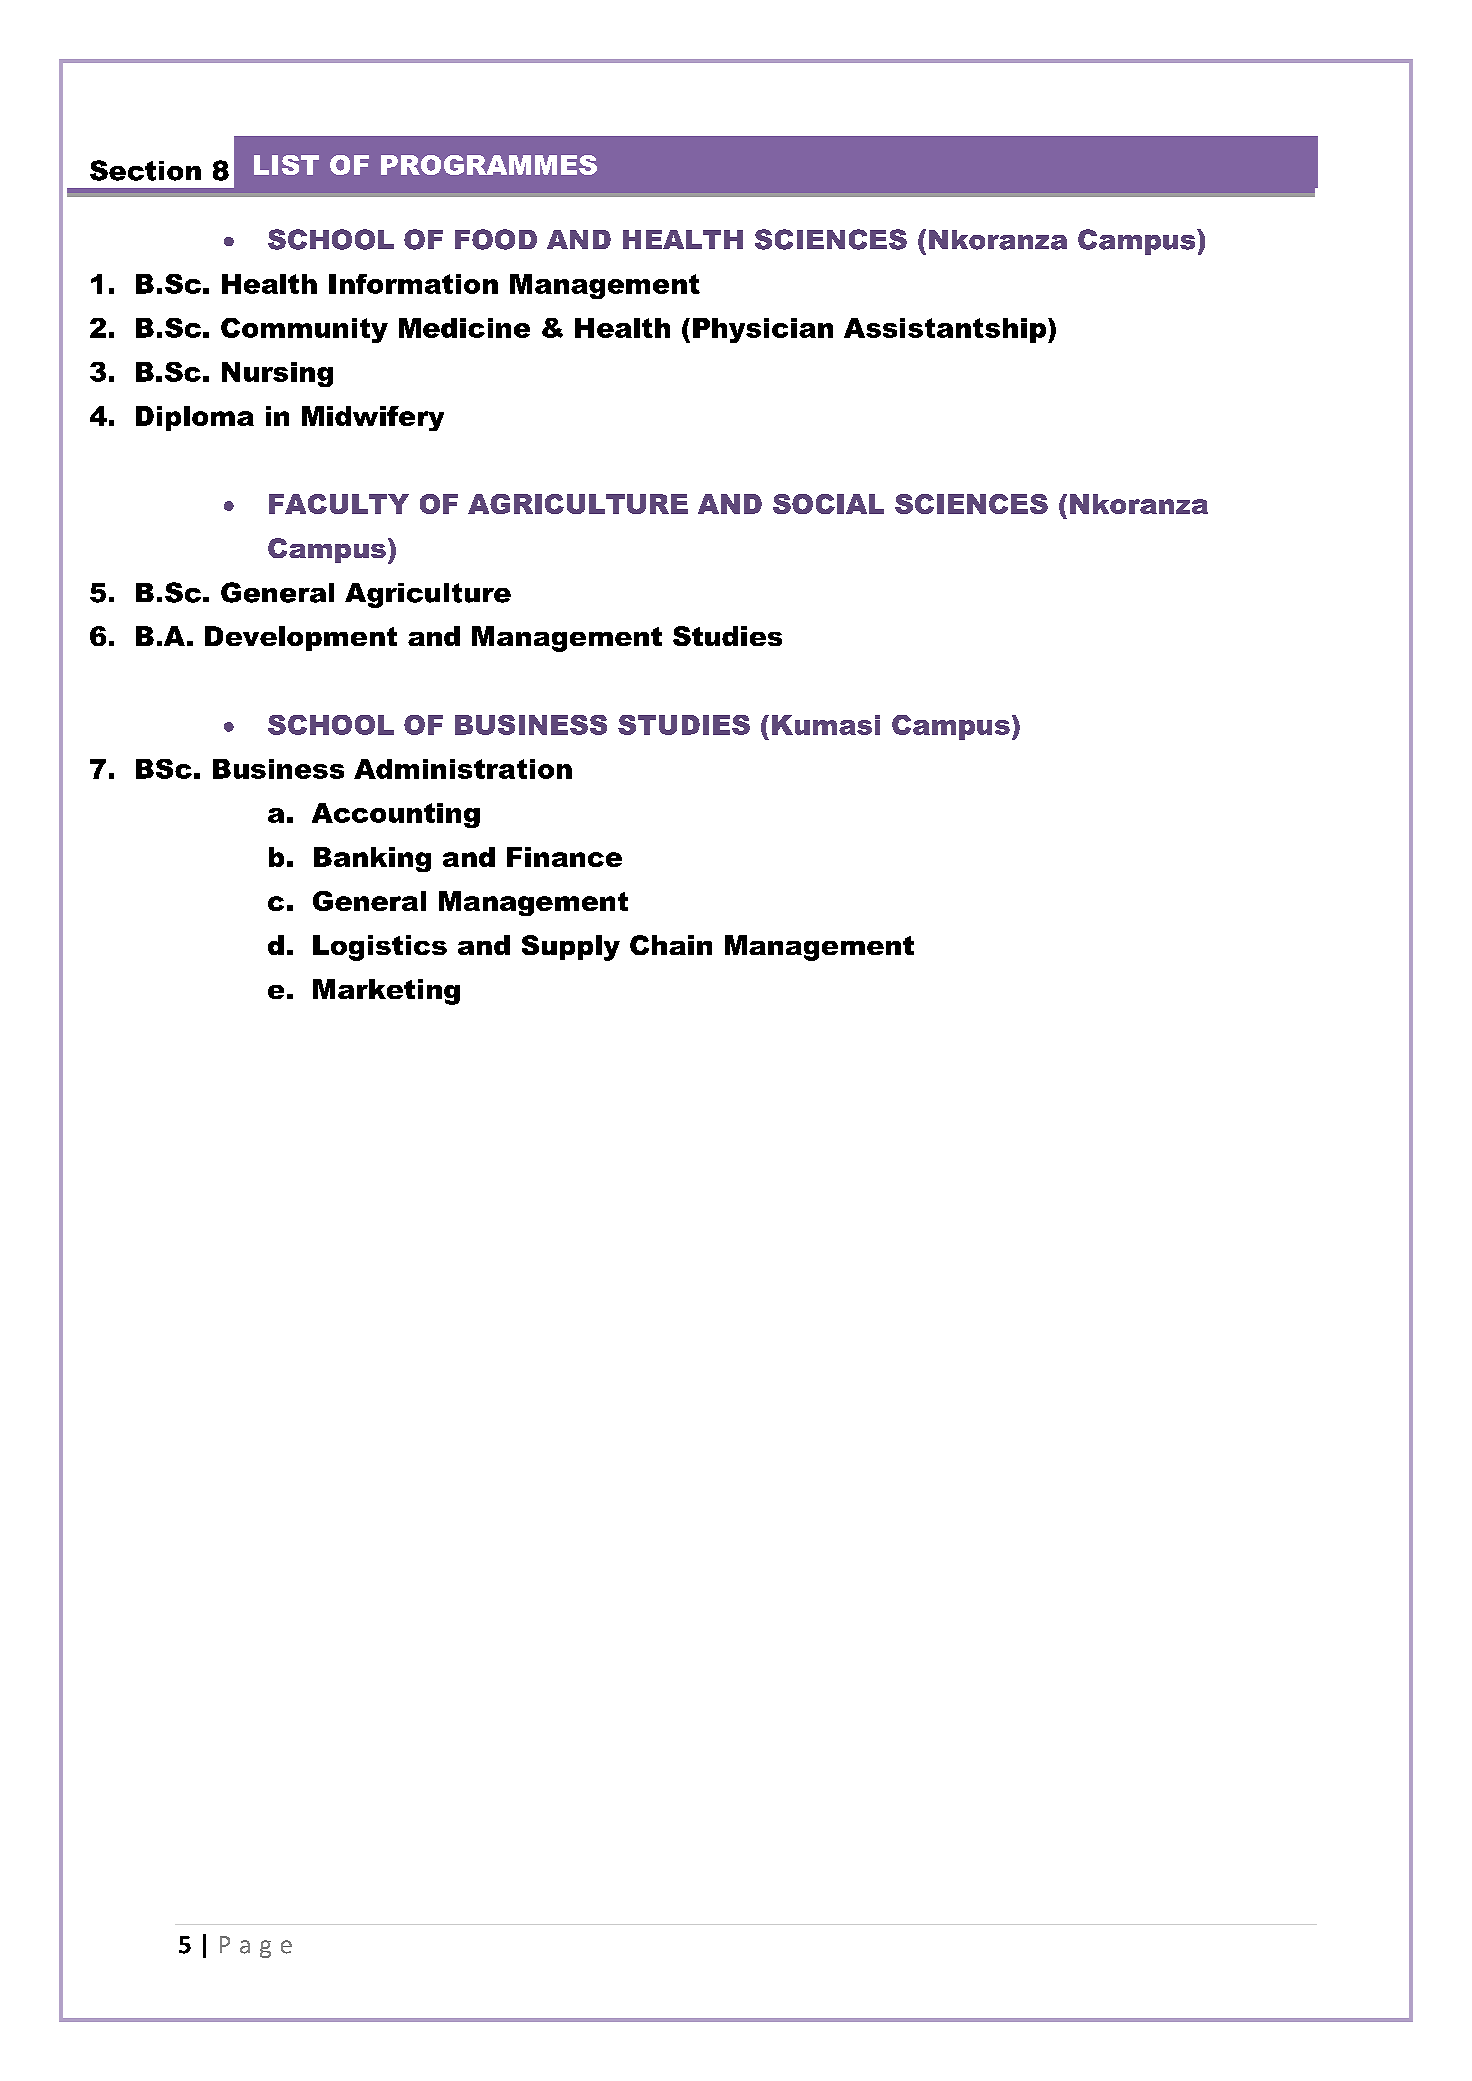  Describe the element at coordinates (286, 165) in the image. I see `LIST` at that location.
